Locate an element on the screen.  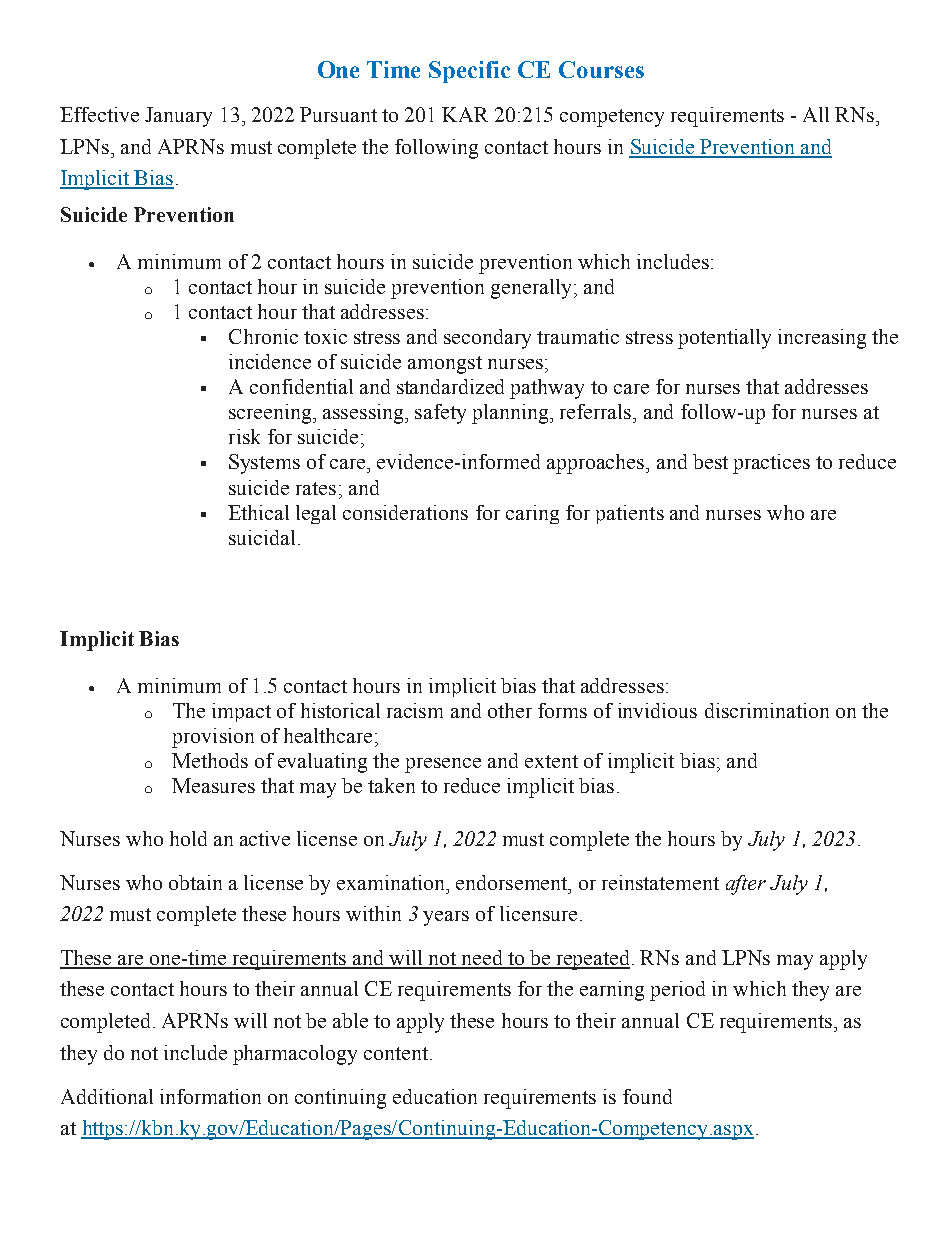
safety is located at coordinates (440, 414).
